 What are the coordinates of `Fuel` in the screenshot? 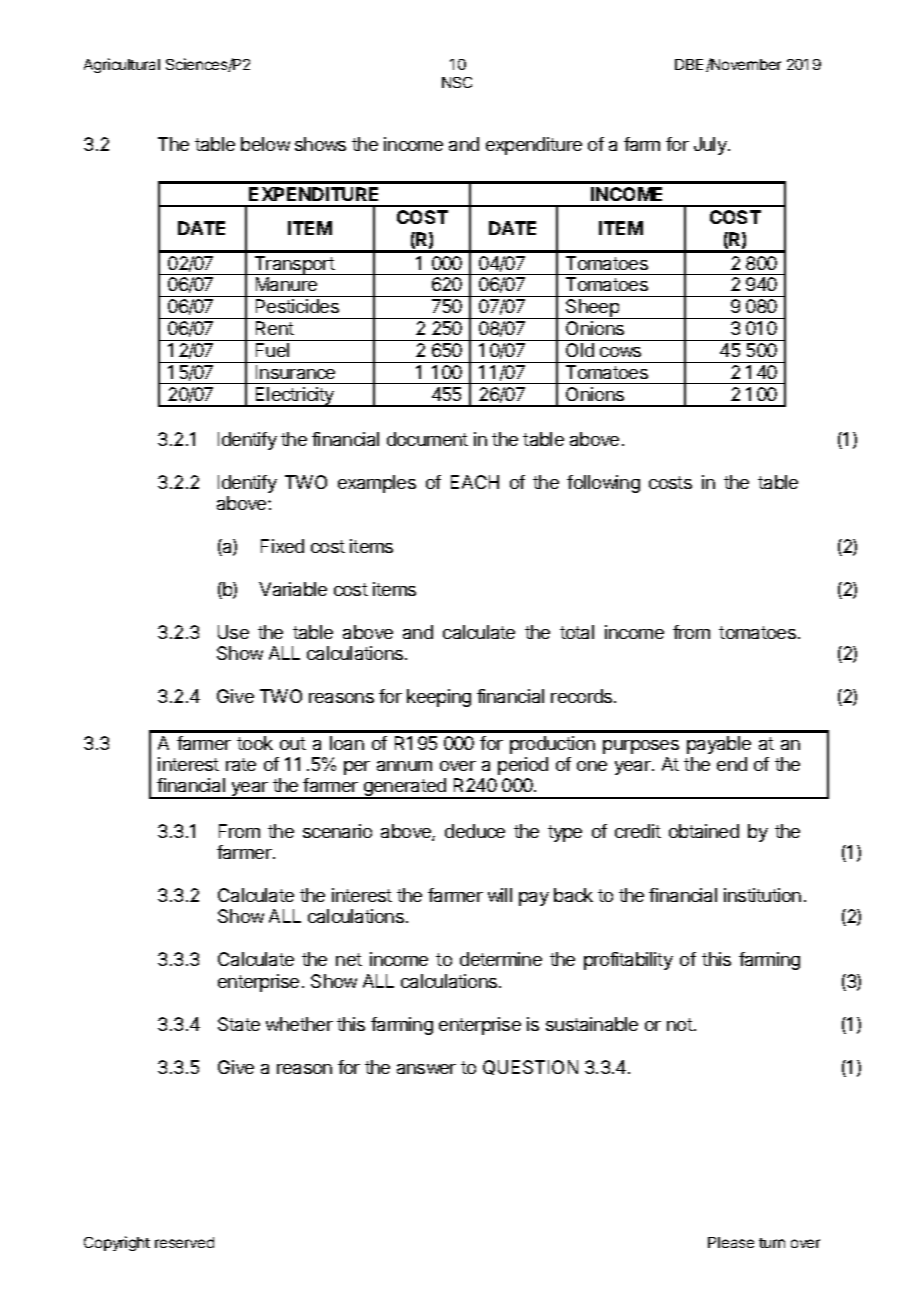 It's located at (272, 350).
